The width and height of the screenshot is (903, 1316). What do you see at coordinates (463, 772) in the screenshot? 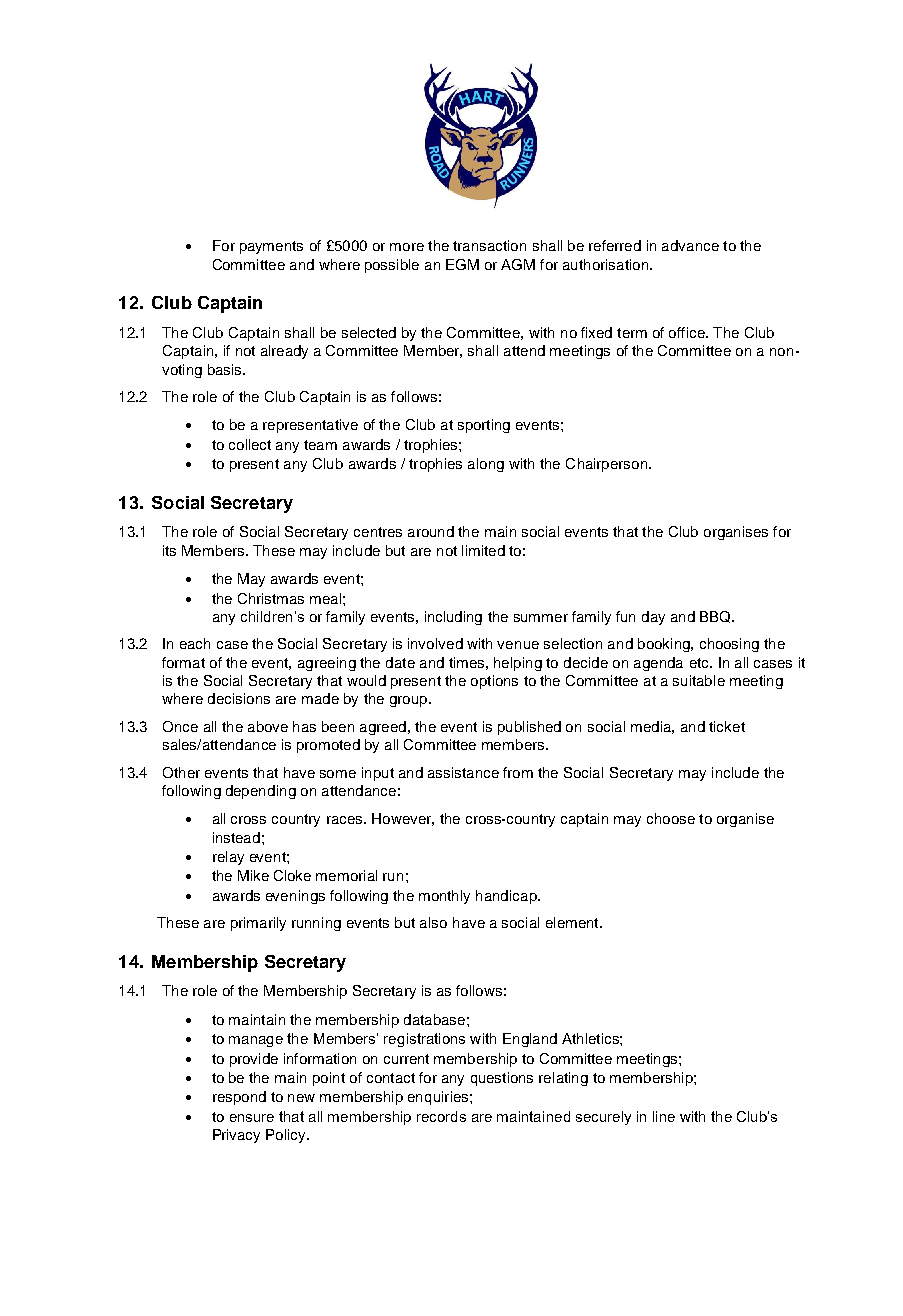
I see `assistance` at bounding box center [463, 772].
